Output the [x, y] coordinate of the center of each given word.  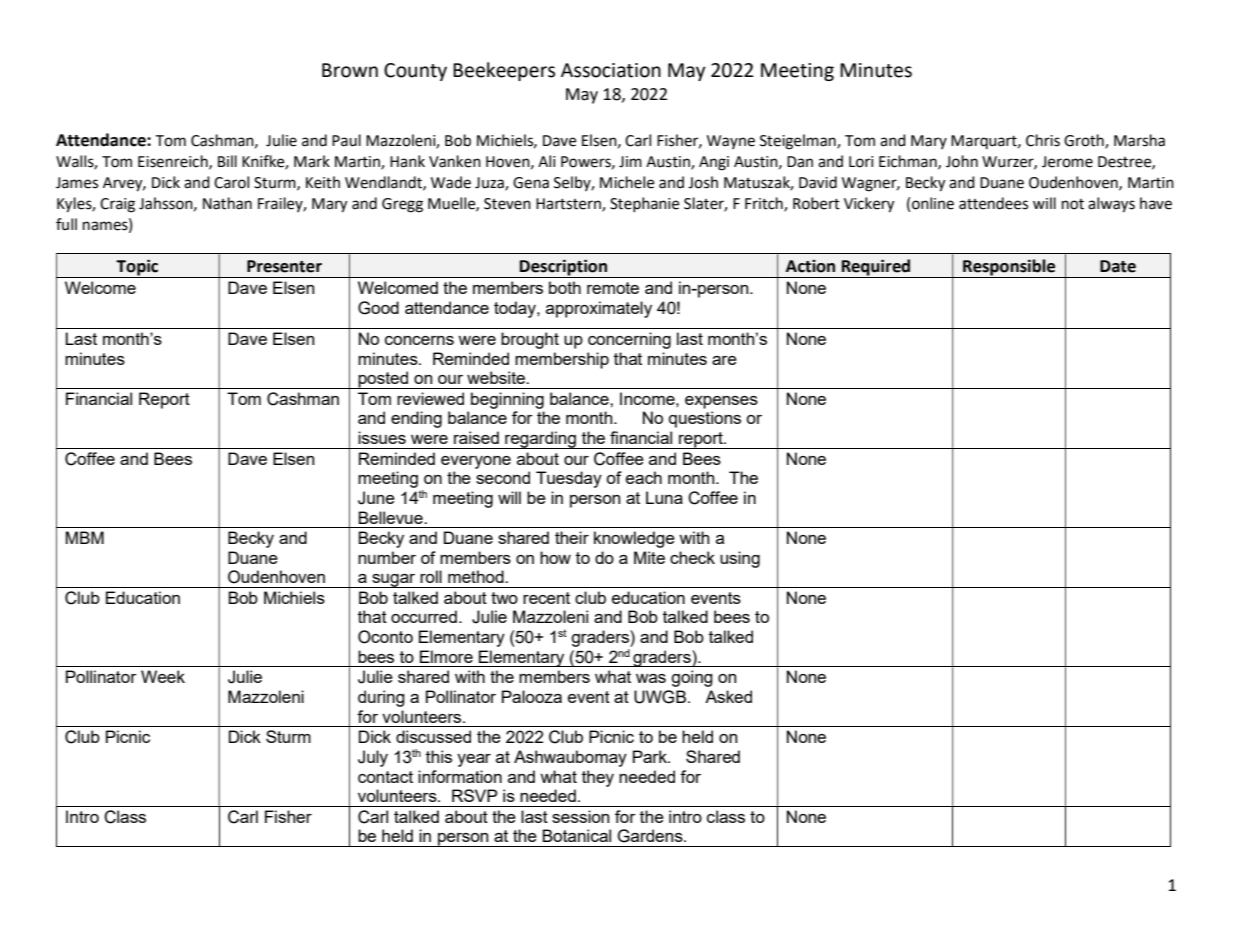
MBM [85, 537]
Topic [138, 268]
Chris [1043, 140]
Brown [350, 70]
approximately [599, 309]
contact [385, 777]
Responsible [1009, 268]
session [580, 816]
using [740, 559]
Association [611, 70]
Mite [649, 557]
